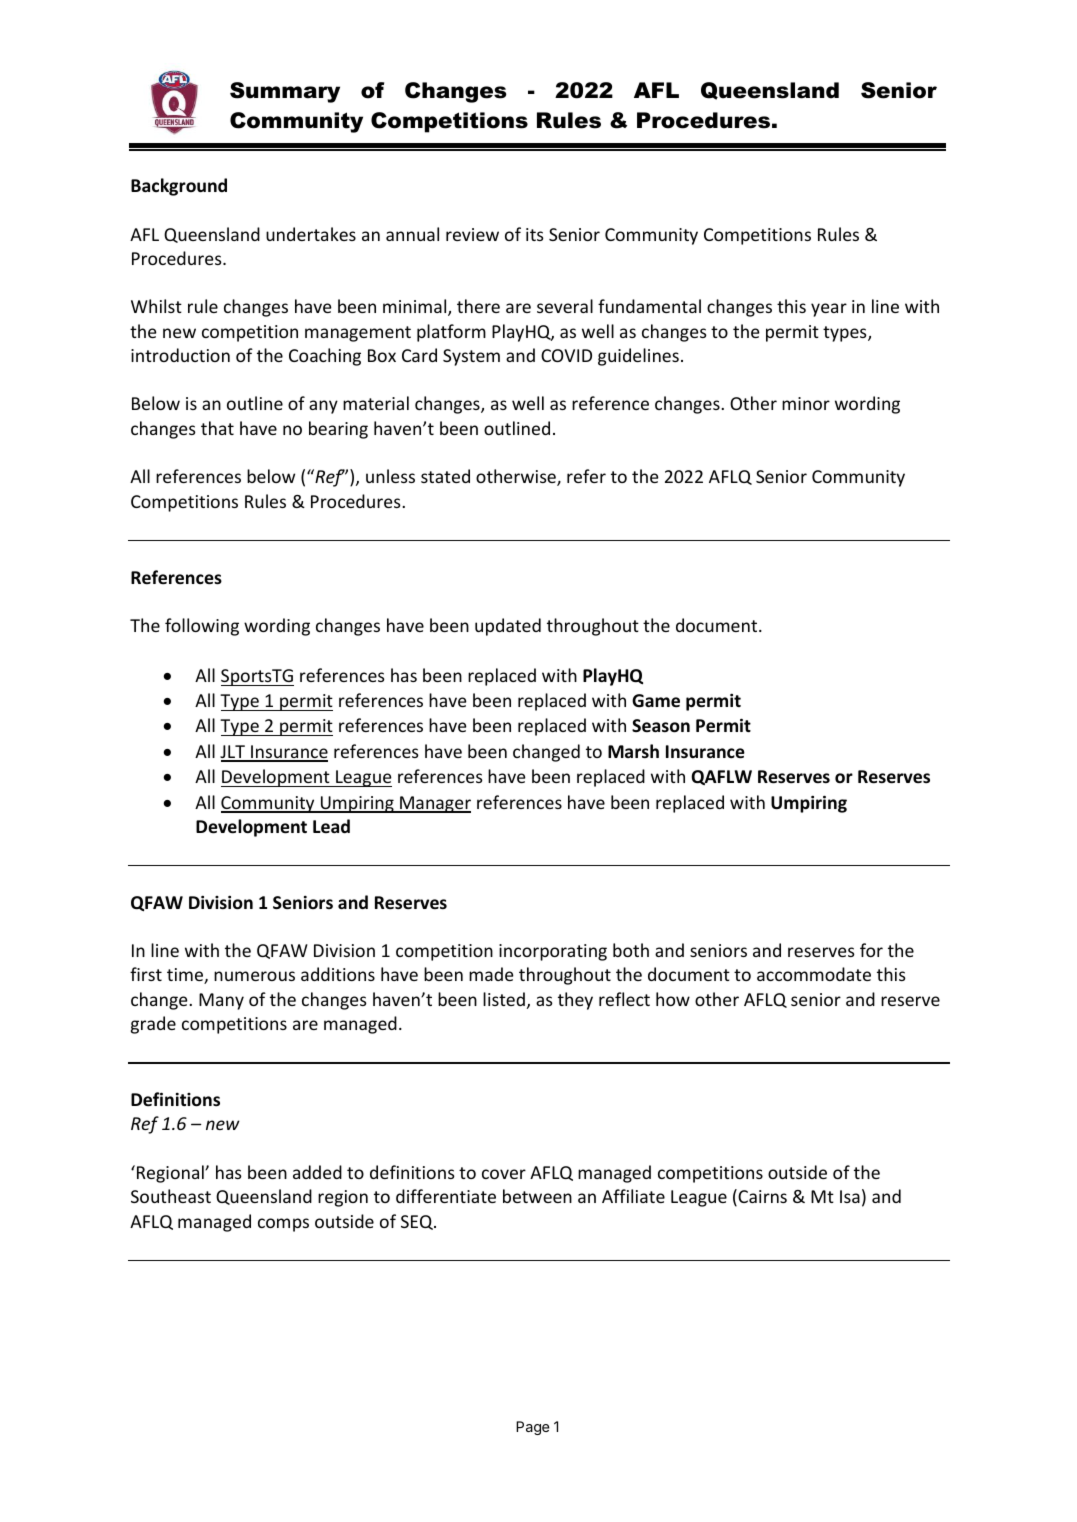  Describe the element at coordinates (285, 92) in the screenshot. I see `Summary` at that location.
